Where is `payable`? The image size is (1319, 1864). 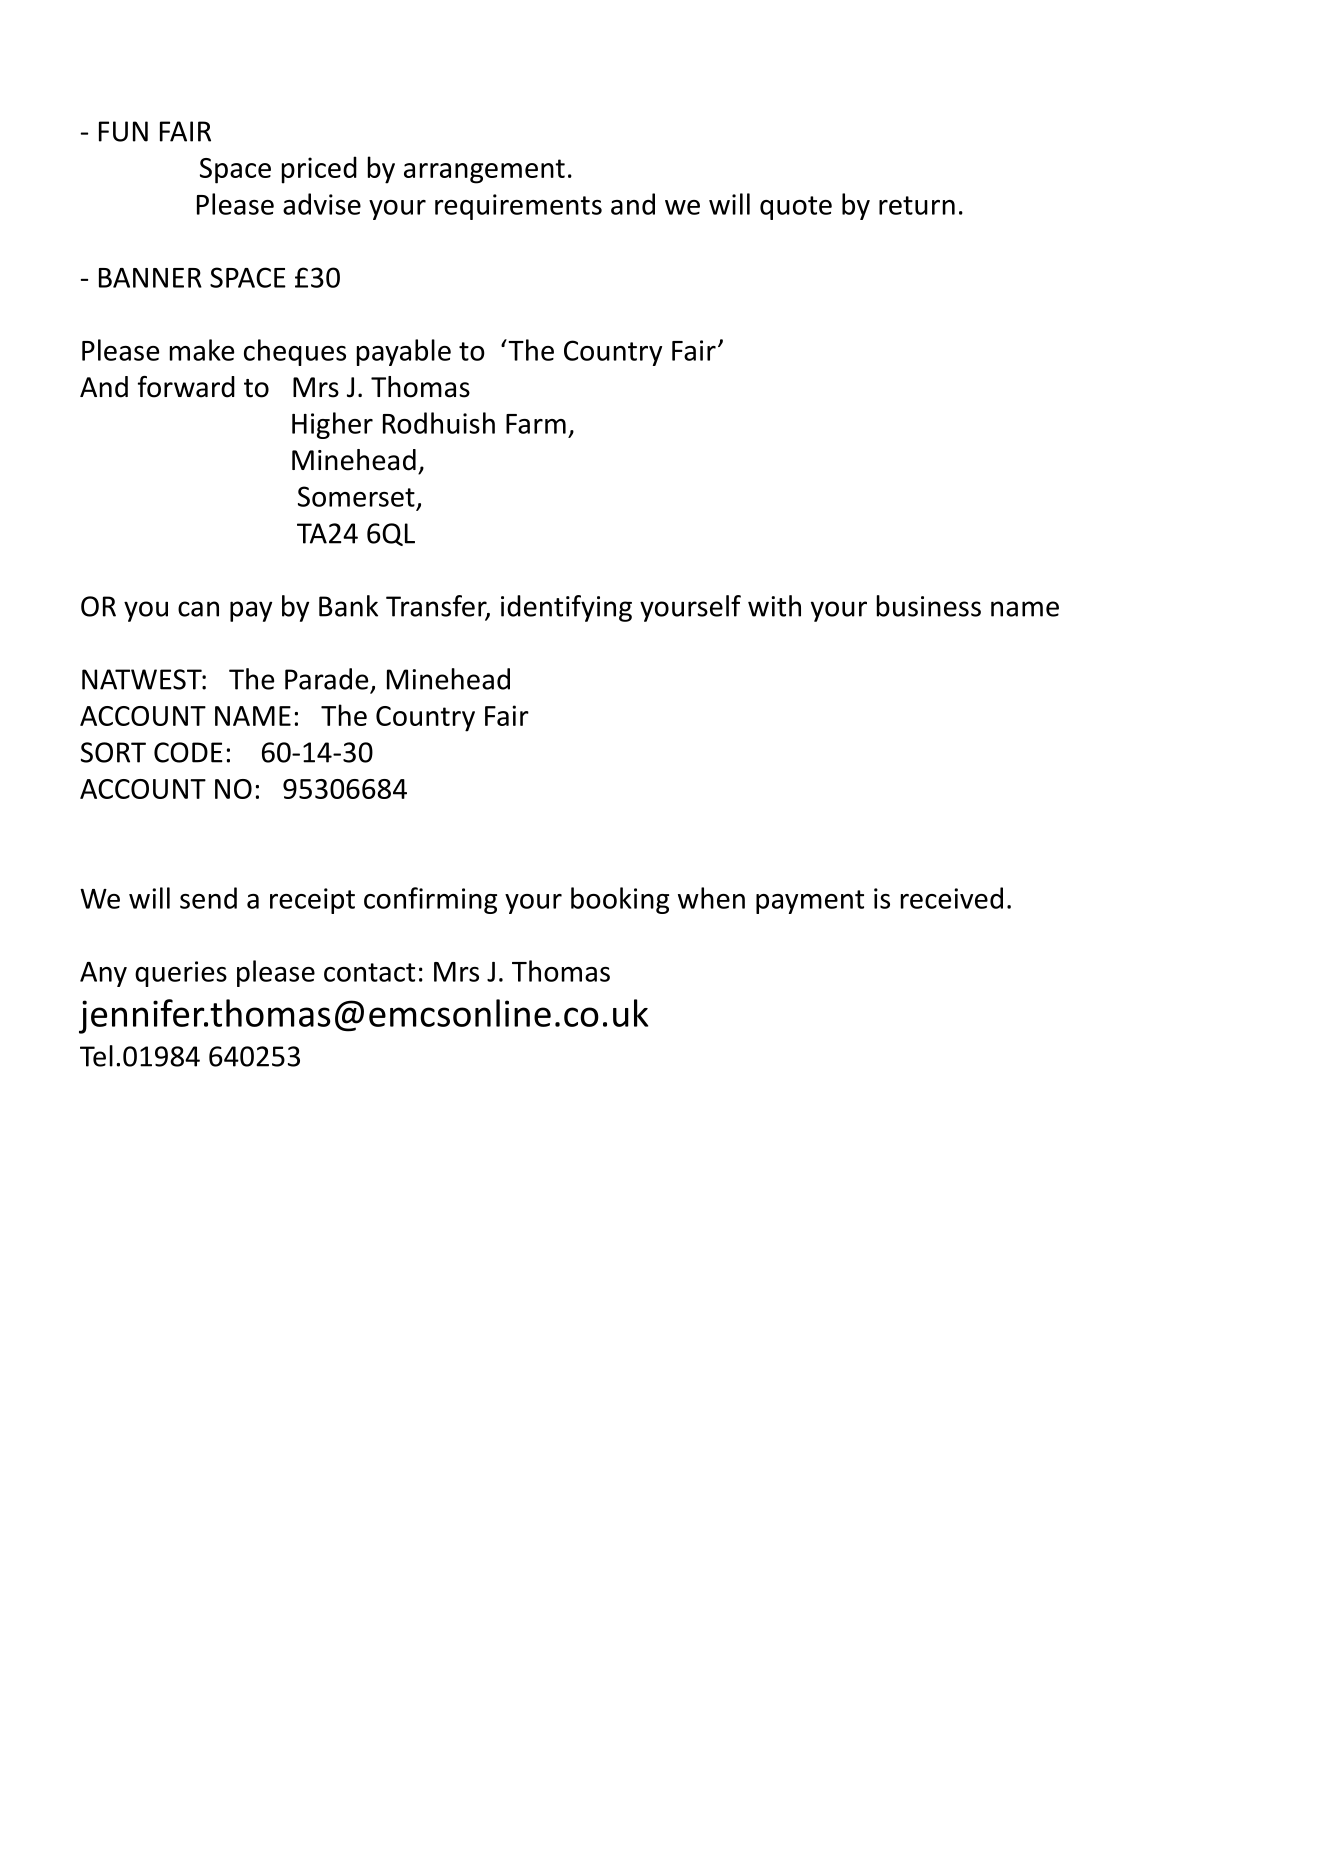
payable is located at coordinates (404, 352).
